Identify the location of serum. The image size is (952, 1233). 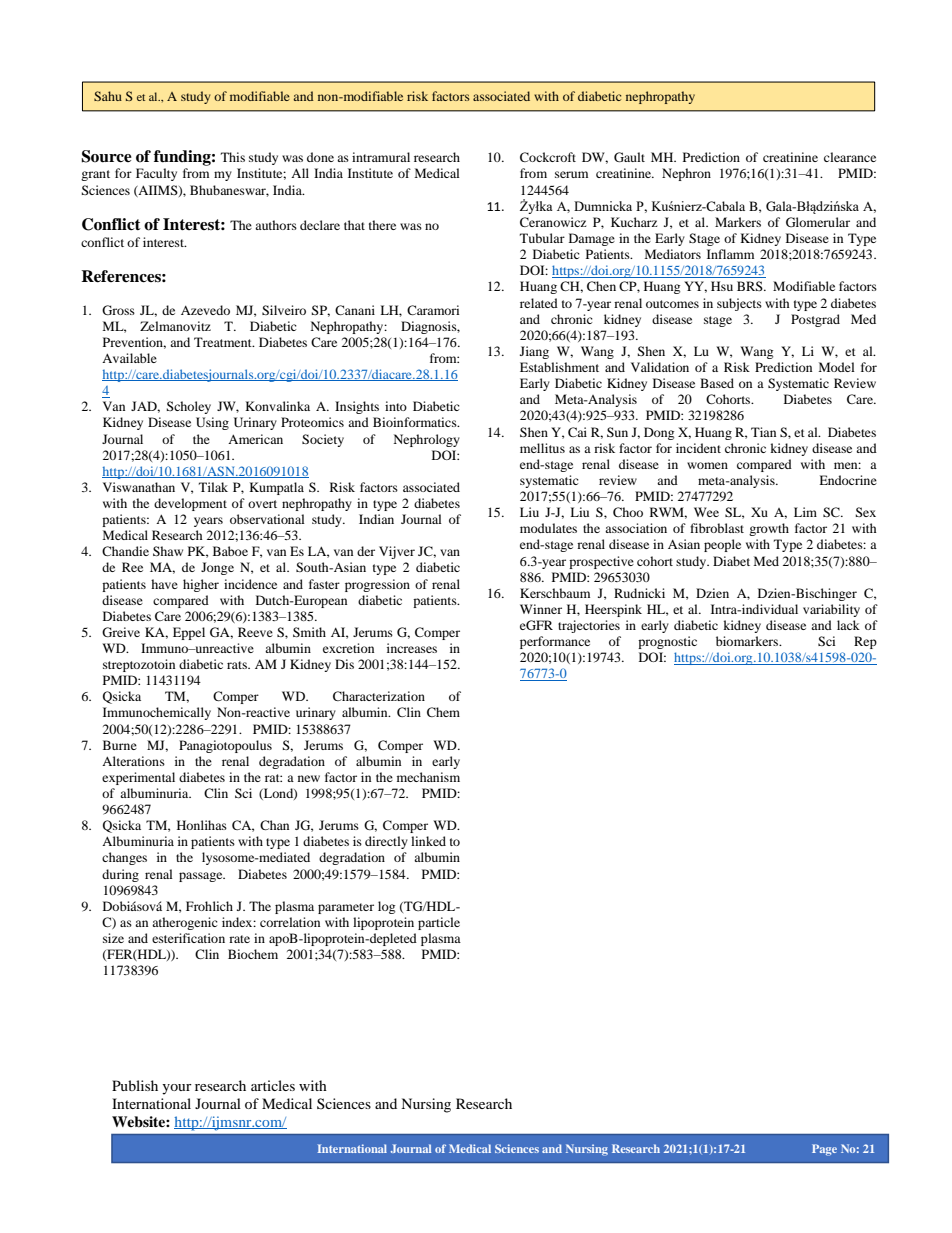
(571, 174).
